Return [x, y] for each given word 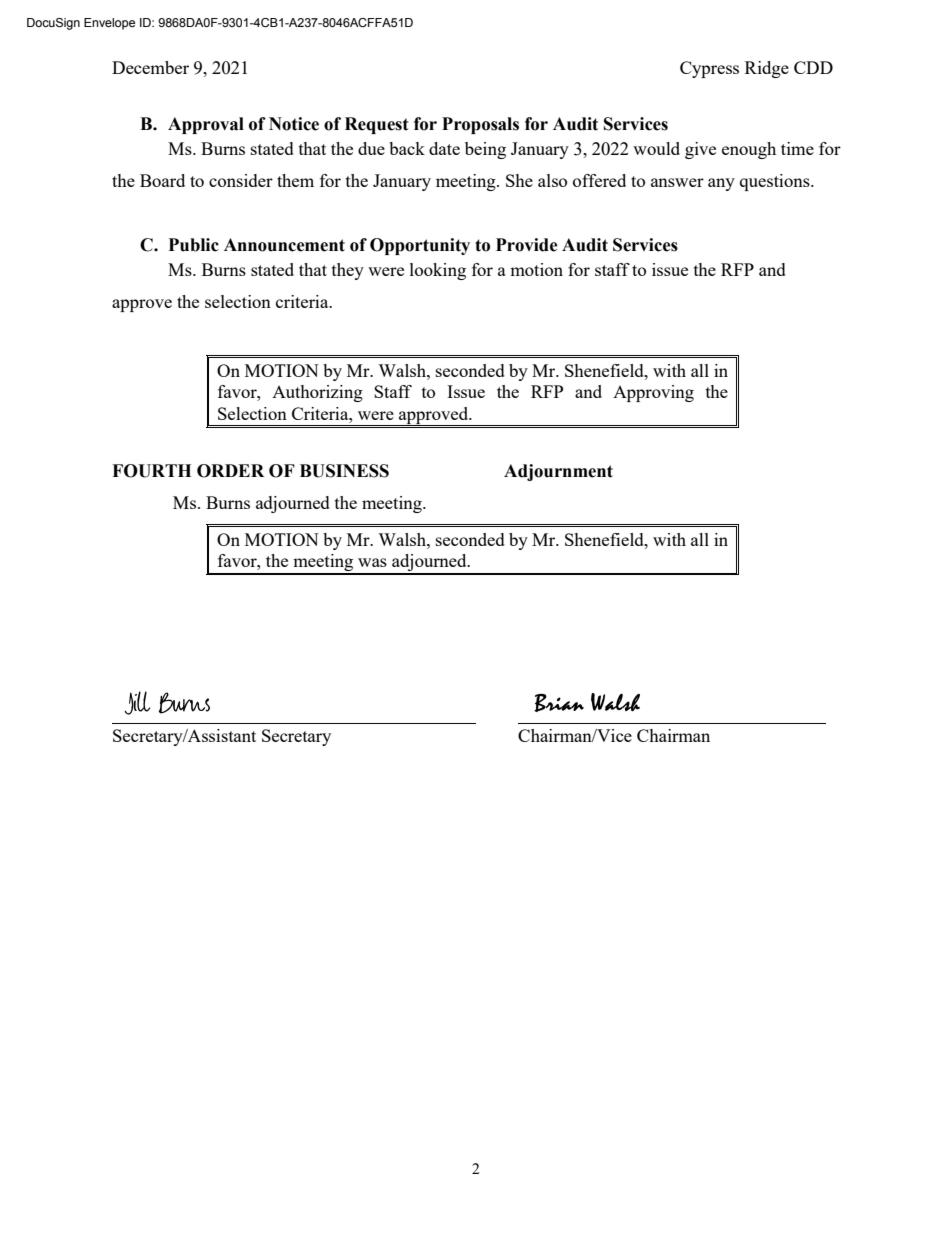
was [372, 562]
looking [438, 271]
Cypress [709, 69]
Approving [653, 393]
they [348, 271]
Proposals [480, 125]
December [150, 67]
